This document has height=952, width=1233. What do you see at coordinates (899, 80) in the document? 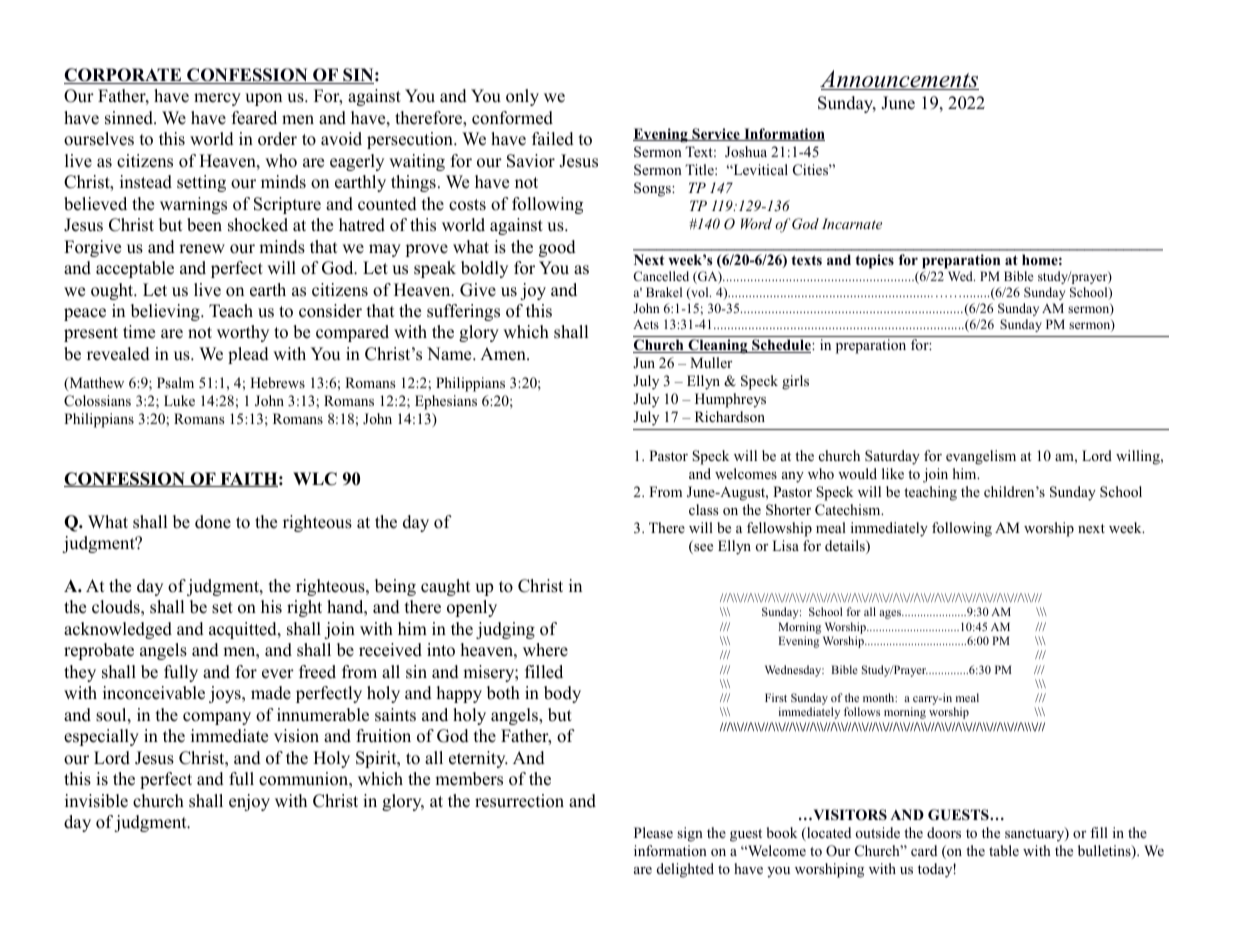
I see `Announcements` at bounding box center [899, 80].
